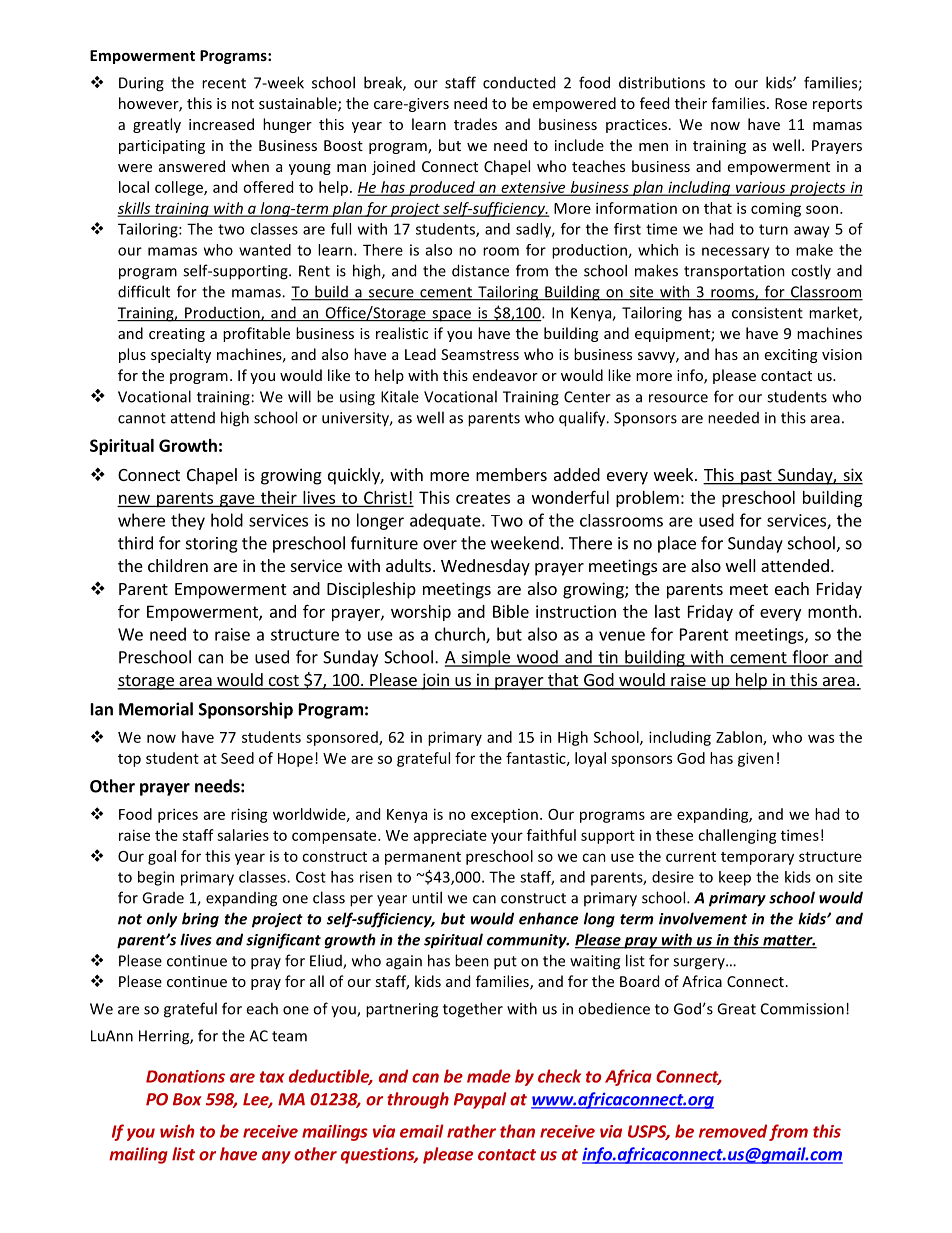 The height and width of the page is (1233, 952). I want to click on increased, so click(221, 124).
